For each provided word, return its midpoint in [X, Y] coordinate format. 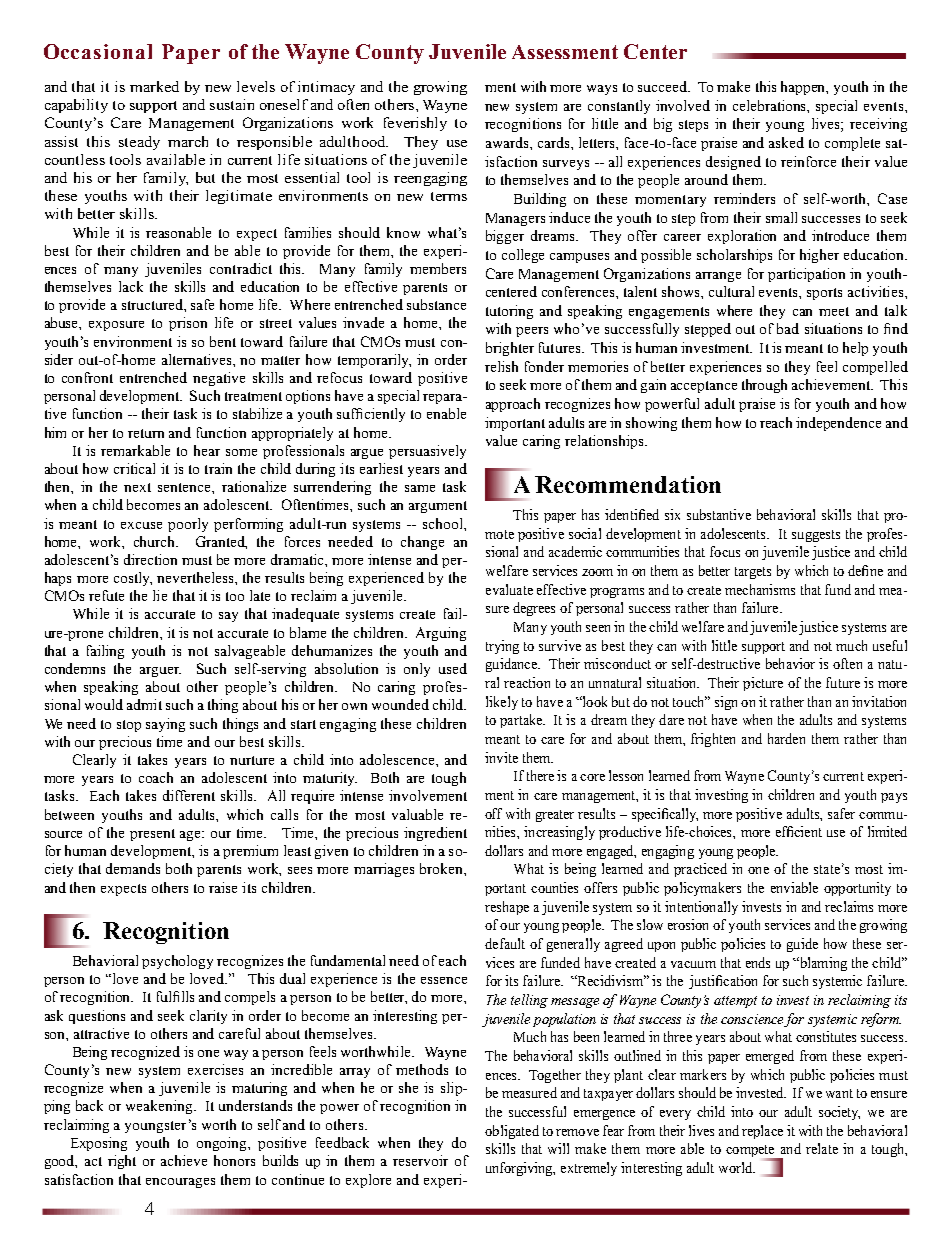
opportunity [857, 889]
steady [139, 143]
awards [508, 142]
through [764, 386]
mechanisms [760, 589]
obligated [512, 1132]
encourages [180, 1183]
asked [786, 142]
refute [106, 595]
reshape [507, 908]
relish [501, 366]
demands [133, 868]
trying [502, 647]
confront [87, 377]
